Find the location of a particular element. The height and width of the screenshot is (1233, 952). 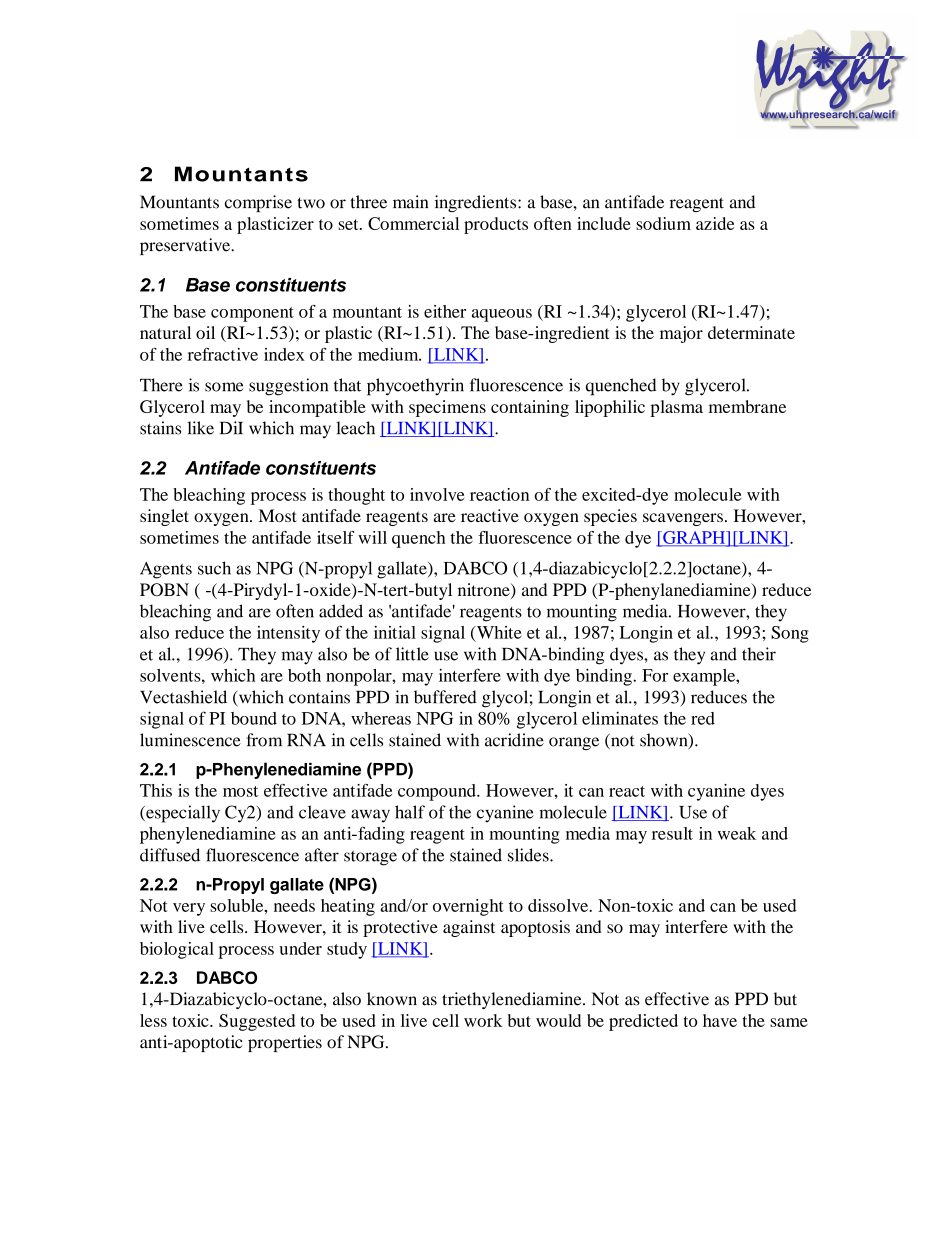

intensity is located at coordinates (288, 634).
